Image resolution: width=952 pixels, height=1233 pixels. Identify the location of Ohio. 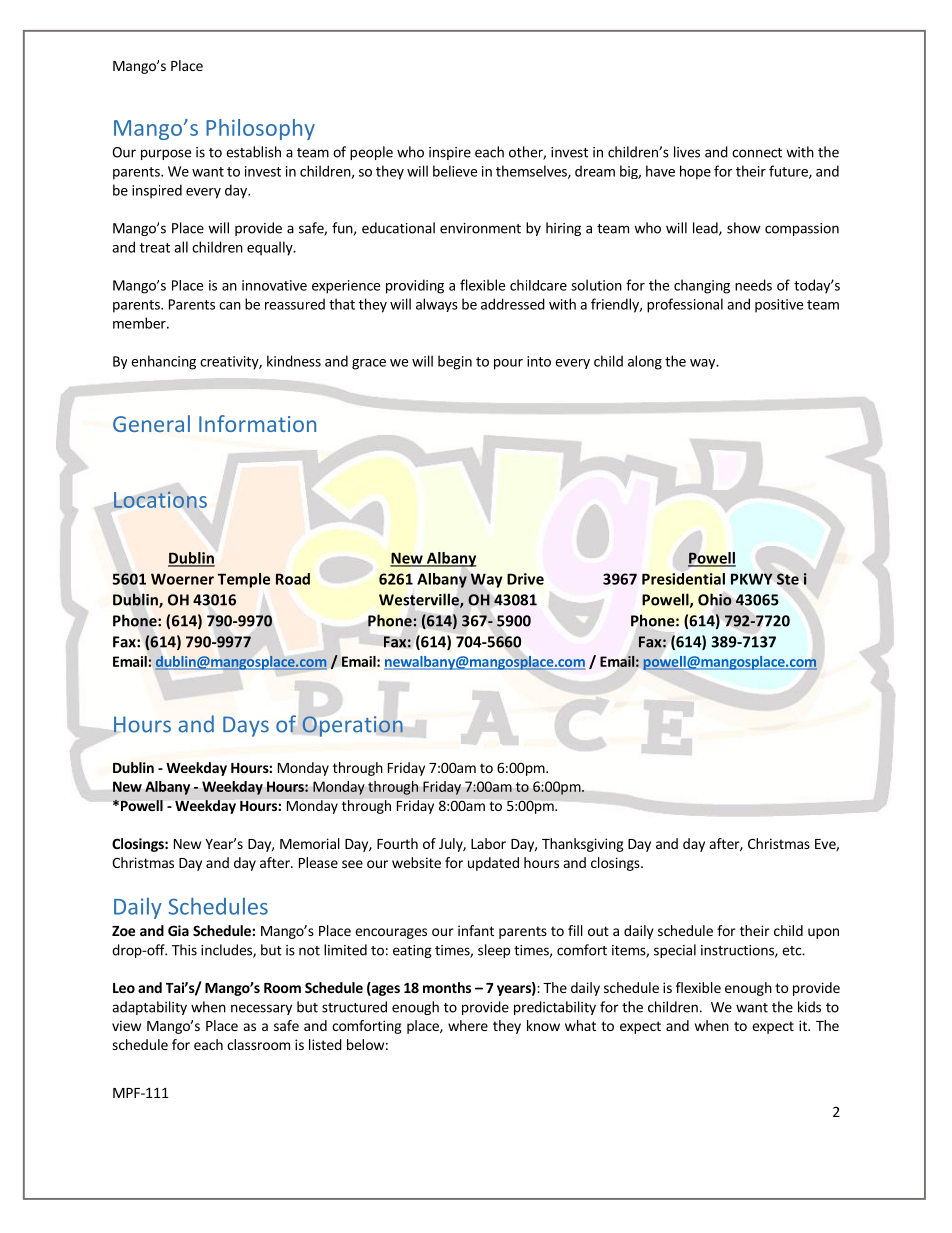
(715, 599).
